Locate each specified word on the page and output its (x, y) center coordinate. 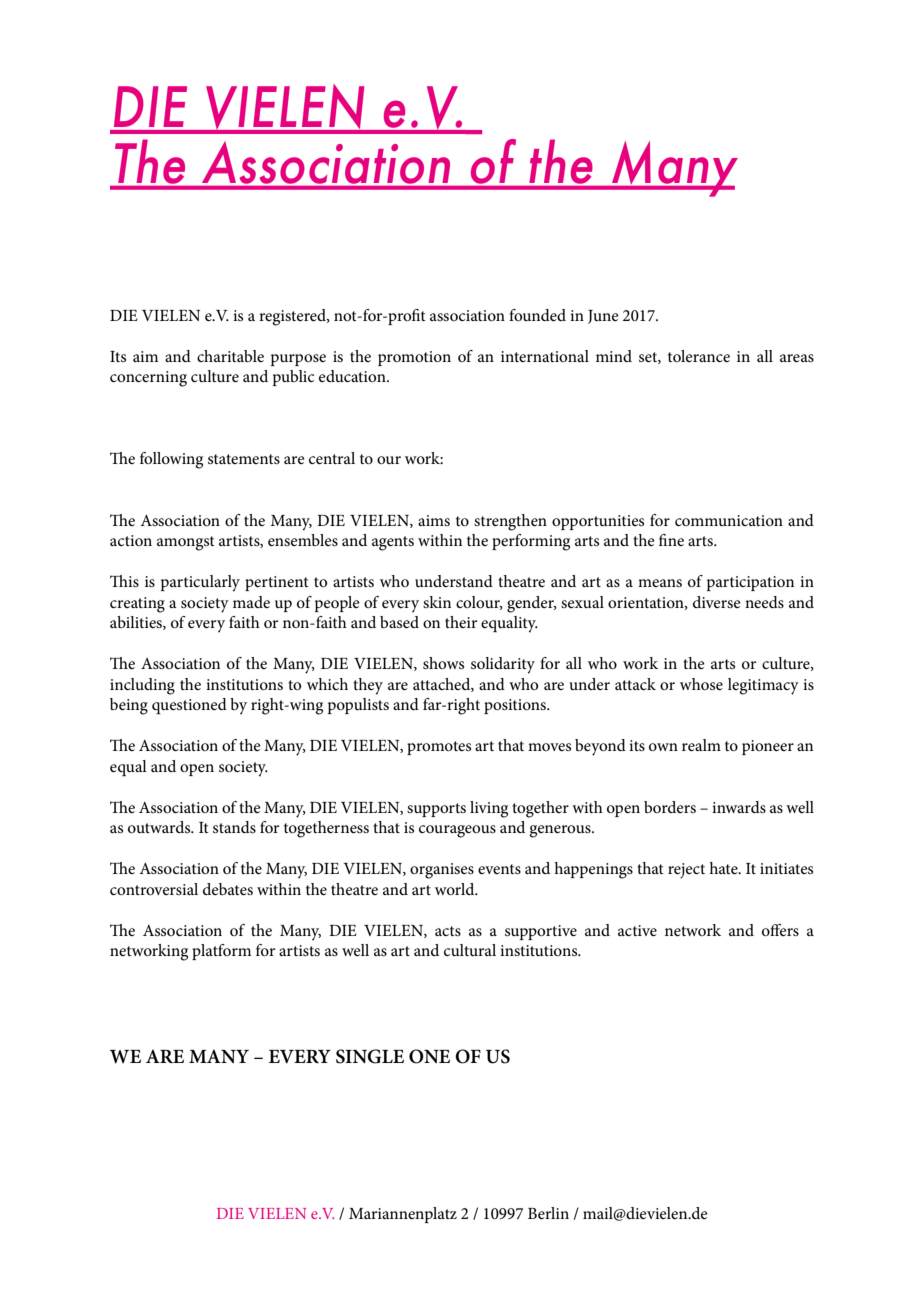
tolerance (699, 356)
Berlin (548, 1213)
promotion (414, 358)
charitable (230, 356)
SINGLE (370, 1056)
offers (780, 930)
